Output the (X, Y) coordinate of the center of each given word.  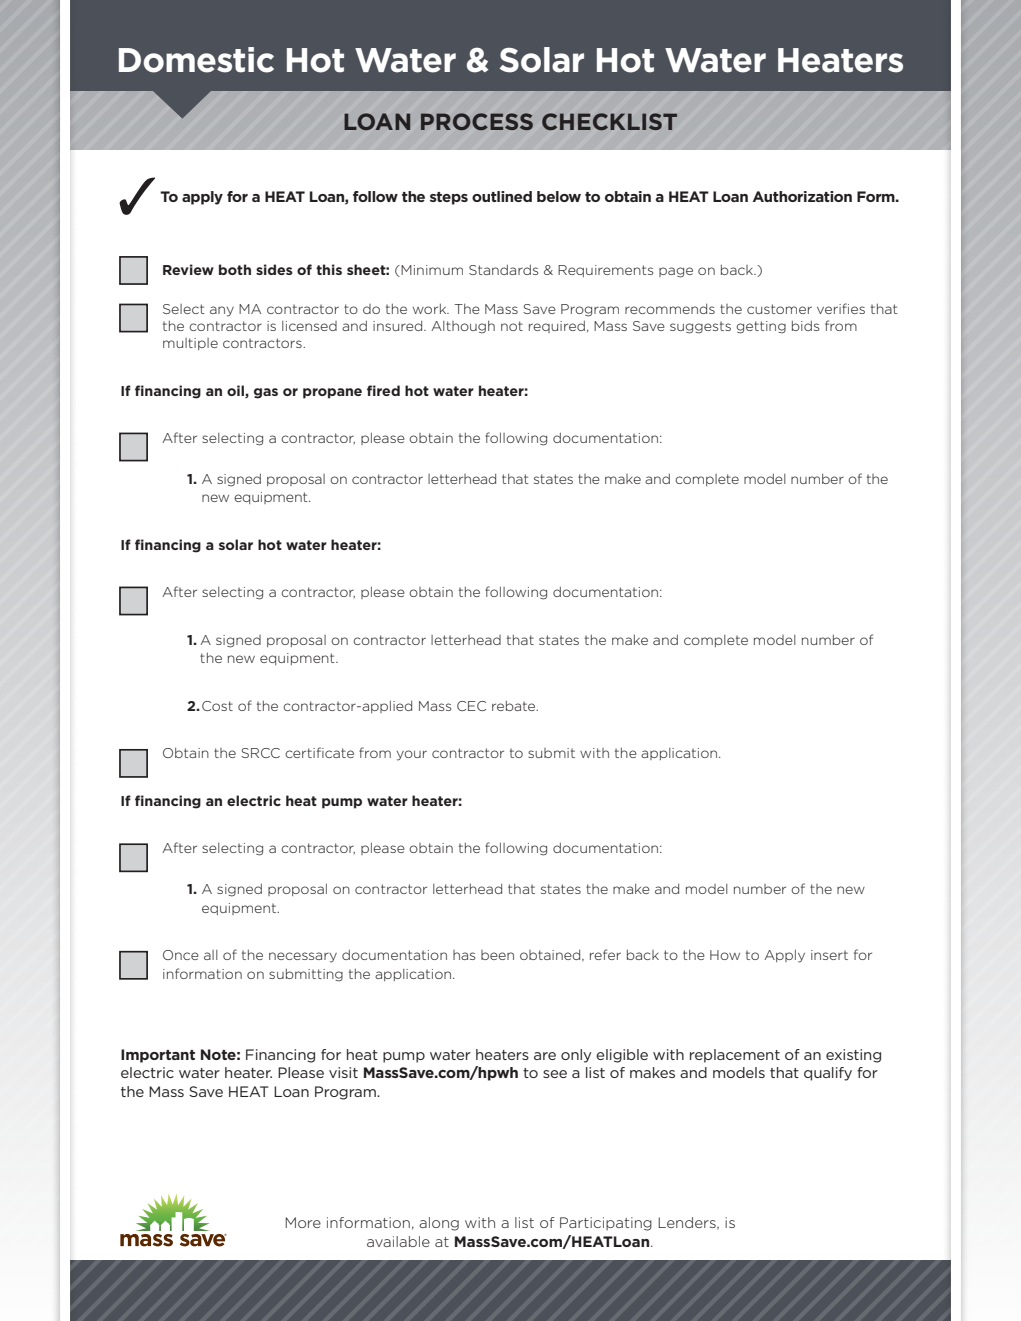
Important (158, 1056)
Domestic (196, 60)
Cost (217, 706)
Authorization (802, 196)
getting (761, 327)
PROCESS (477, 121)
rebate (515, 705)
